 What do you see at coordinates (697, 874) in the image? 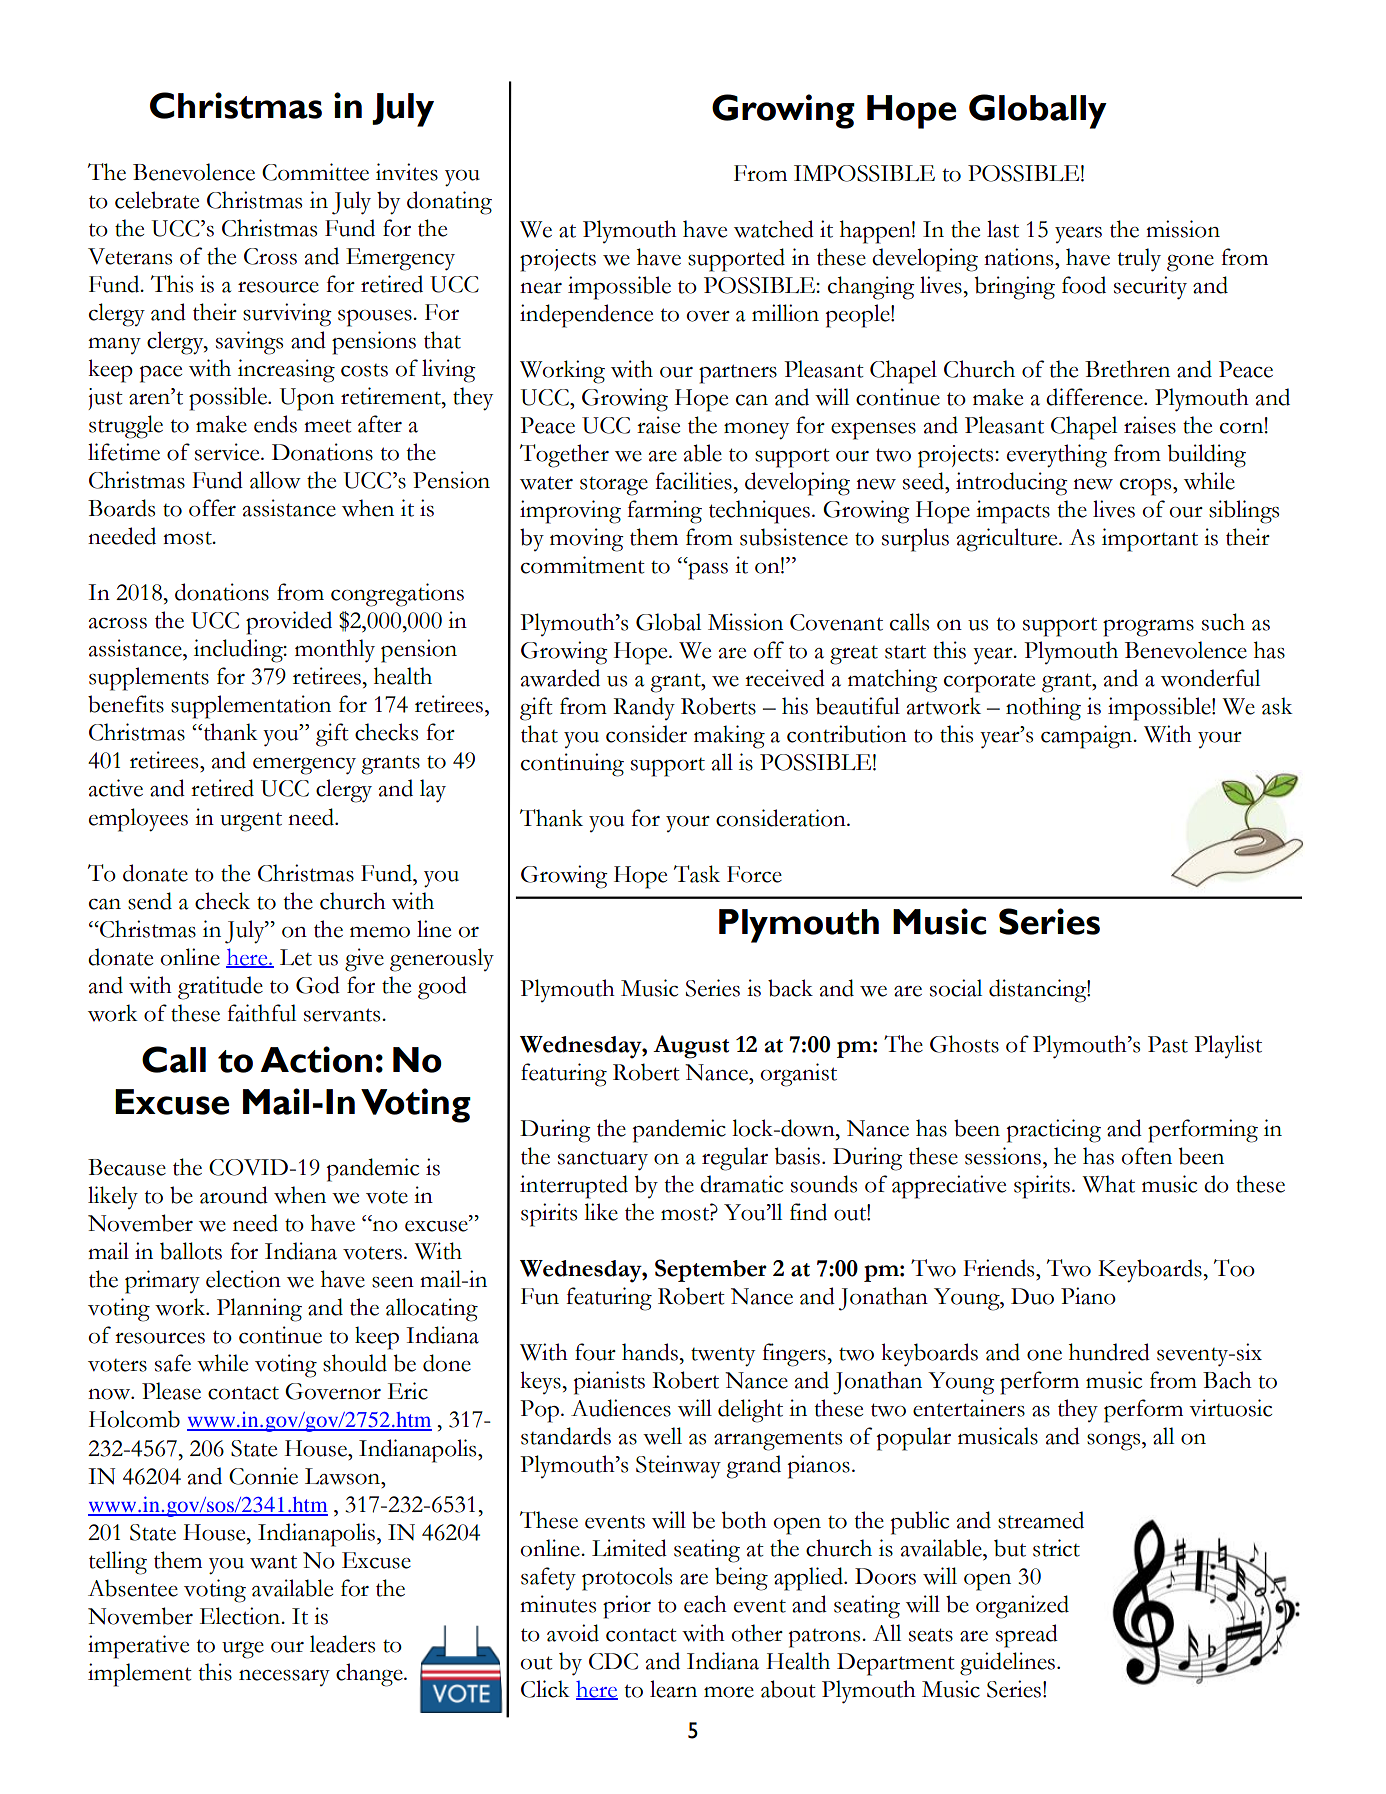
I see `Task` at bounding box center [697, 874].
